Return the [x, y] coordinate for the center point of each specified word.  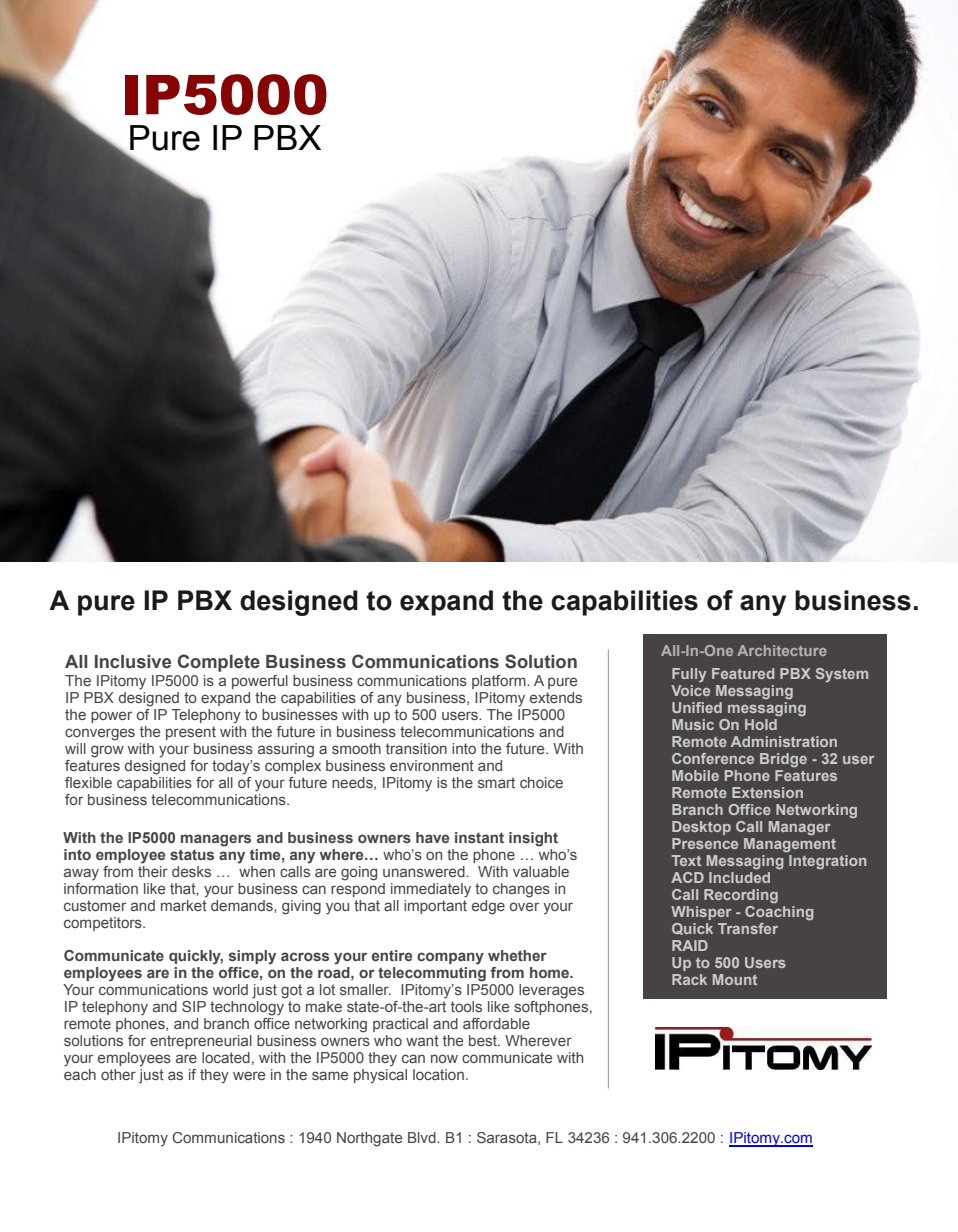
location [438, 1074]
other [118, 1074]
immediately [431, 890]
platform [500, 682]
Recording [741, 896]
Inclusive [133, 662]
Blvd [423, 1137]
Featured [743, 673]
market [184, 905]
